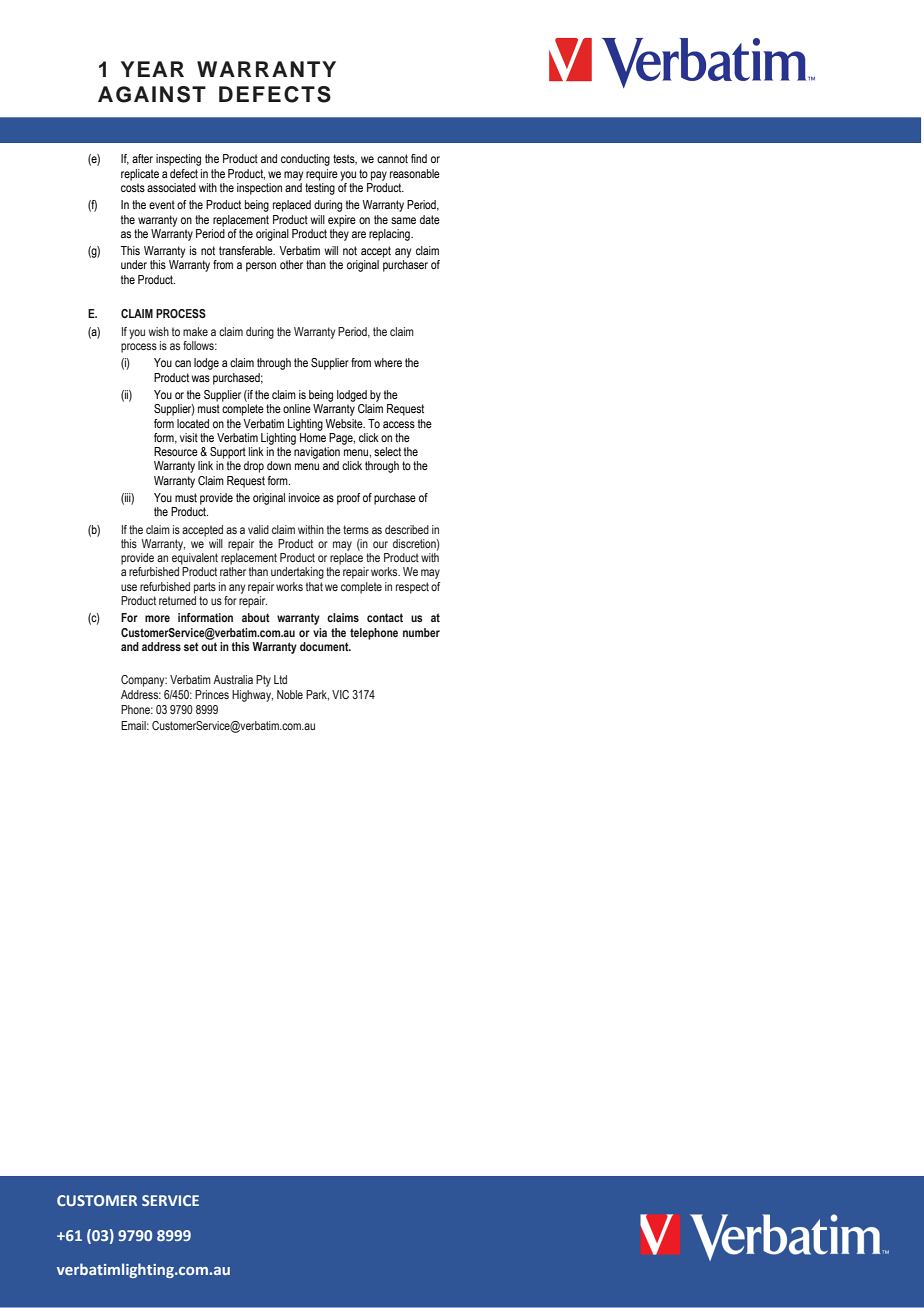  What do you see at coordinates (195, 559) in the screenshot?
I see `equivalent` at bounding box center [195, 559].
